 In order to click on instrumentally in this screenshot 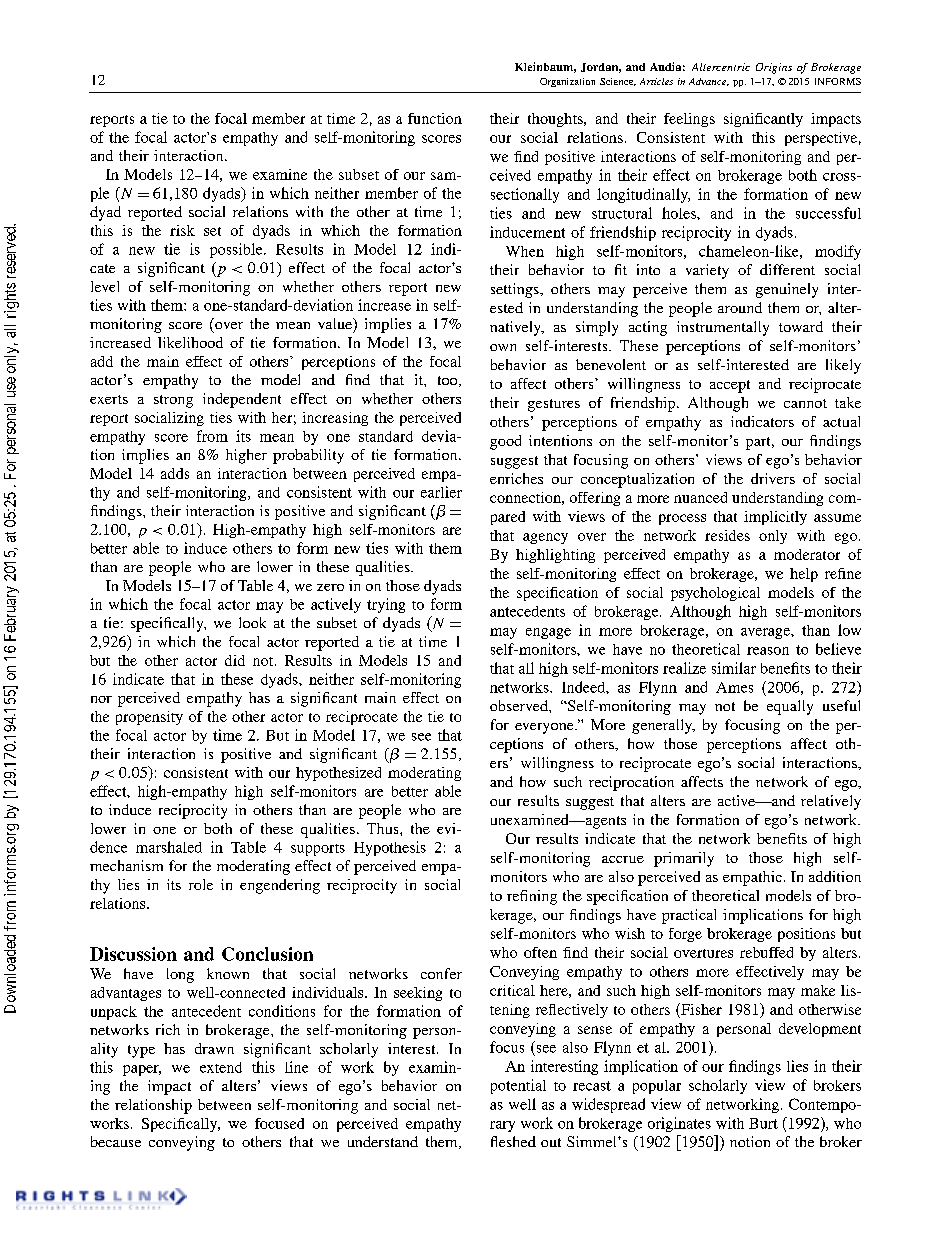, I will do `click(723, 328)`.
